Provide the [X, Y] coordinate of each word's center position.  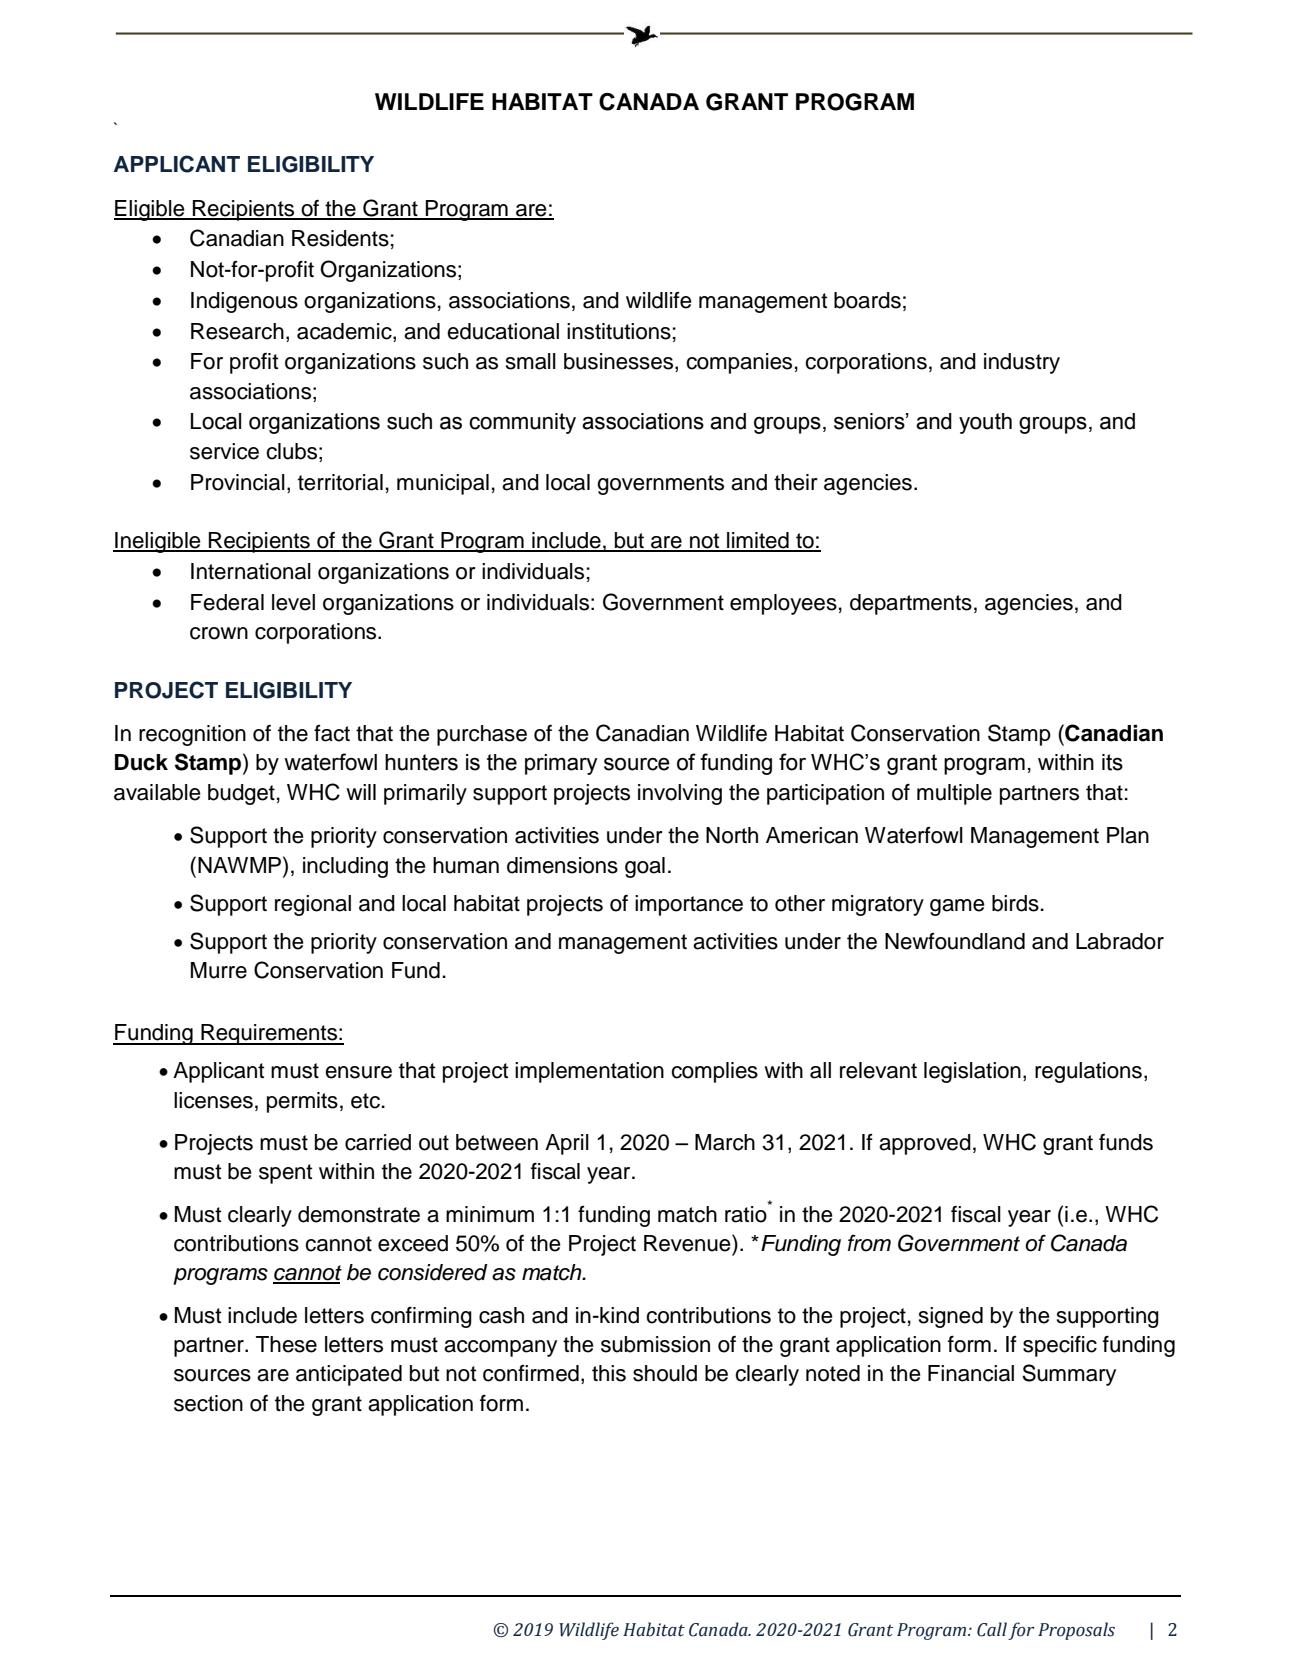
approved [925, 1144]
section [208, 1403]
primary [561, 764]
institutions [619, 331]
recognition [192, 735]
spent [285, 1174]
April [567, 1144]
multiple [954, 794]
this [609, 1373]
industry [1022, 363]
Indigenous [244, 302]
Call [992, 1629]
